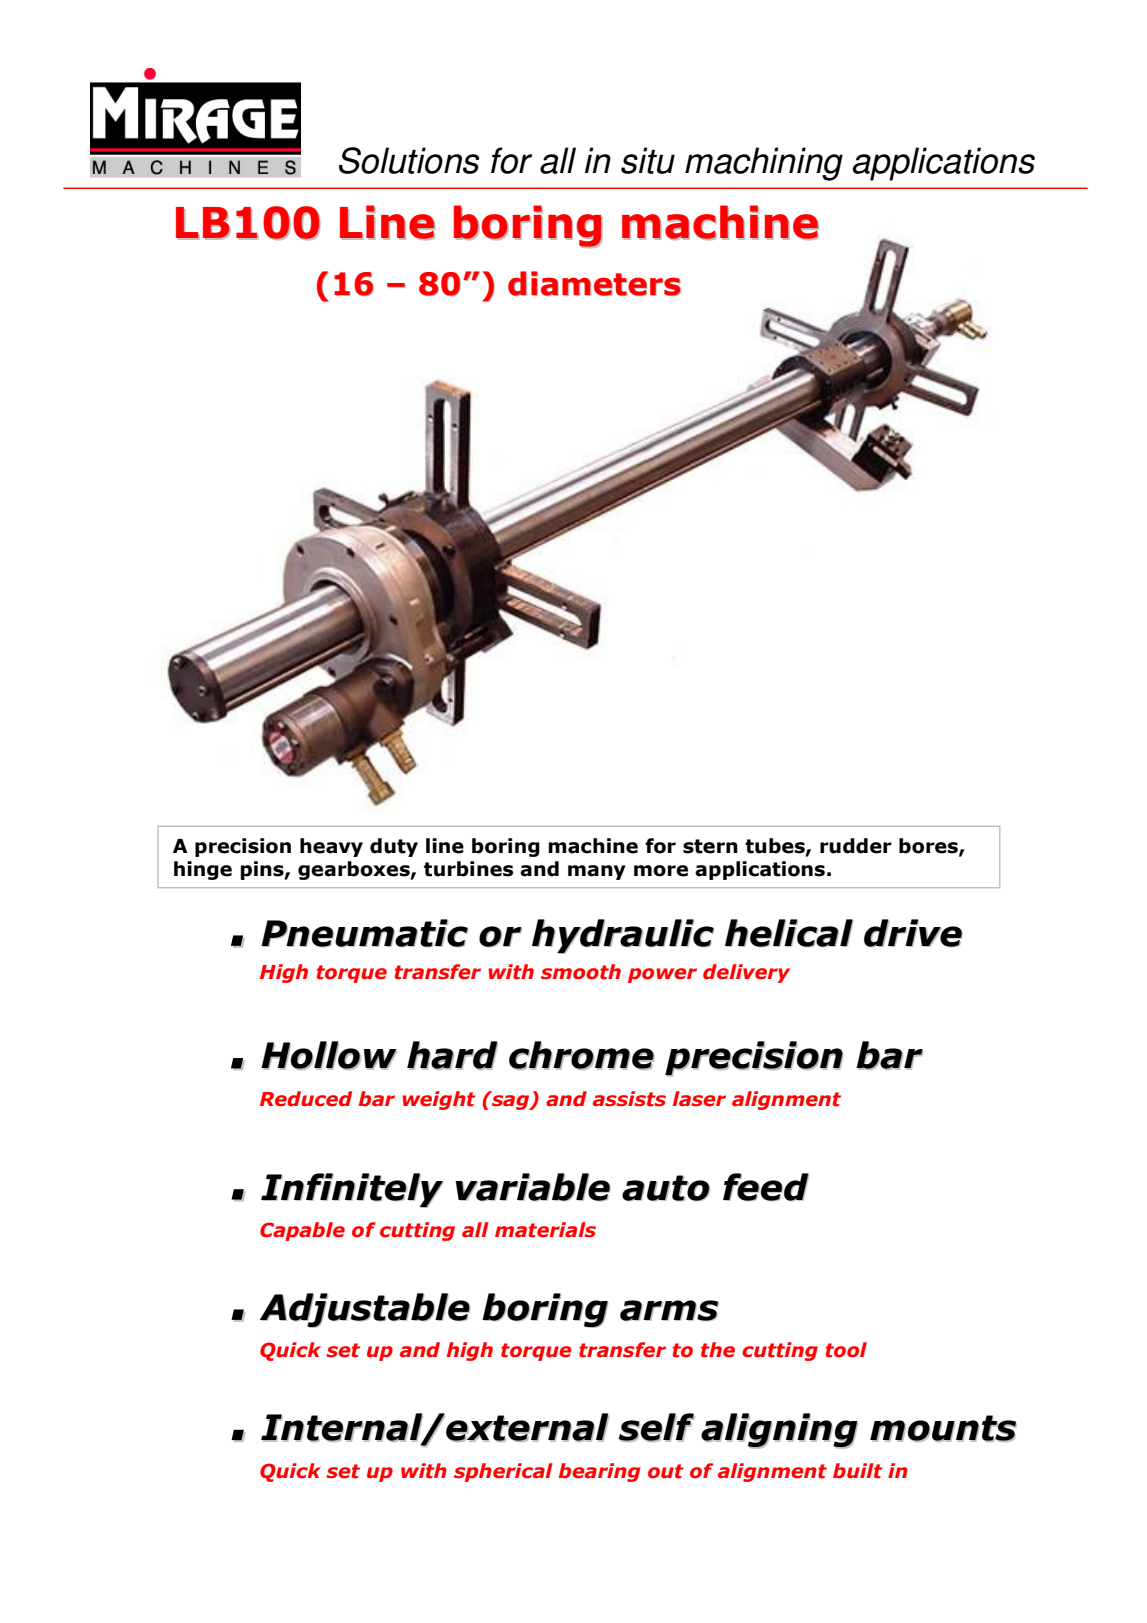 This screenshot has height=1623, width=1147. Describe the element at coordinates (648, 160) in the screenshot. I see `situ` at that location.
